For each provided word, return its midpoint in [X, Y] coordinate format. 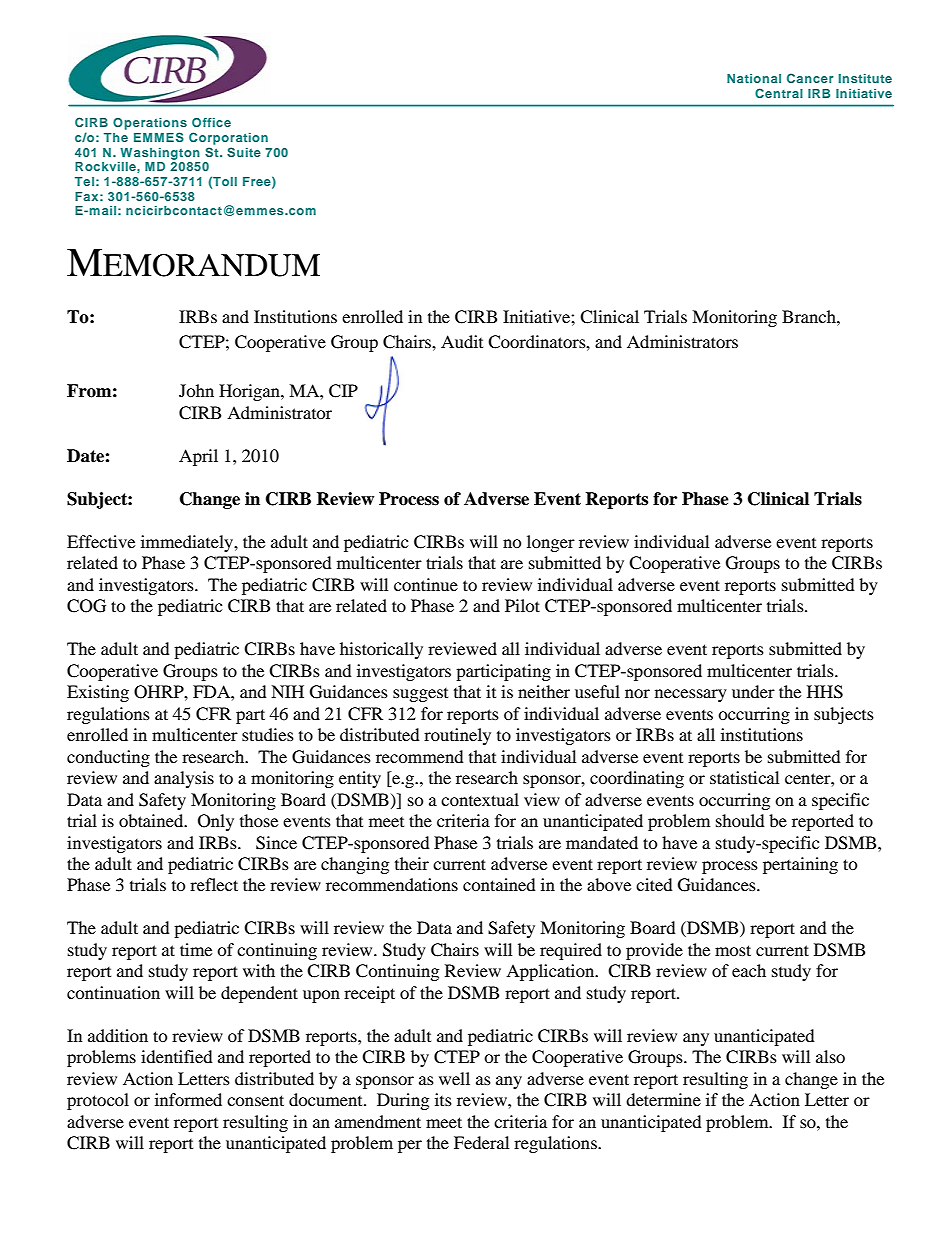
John [196, 390]
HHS [825, 692]
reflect [214, 884]
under [753, 691]
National [754, 78]
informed [188, 1099]
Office [211, 122]
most [733, 950]
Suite [244, 152]
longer [551, 543]
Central [779, 93]
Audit [462, 341]
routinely [457, 736]
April [198, 457]
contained [499, 884]
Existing [98, 693]
